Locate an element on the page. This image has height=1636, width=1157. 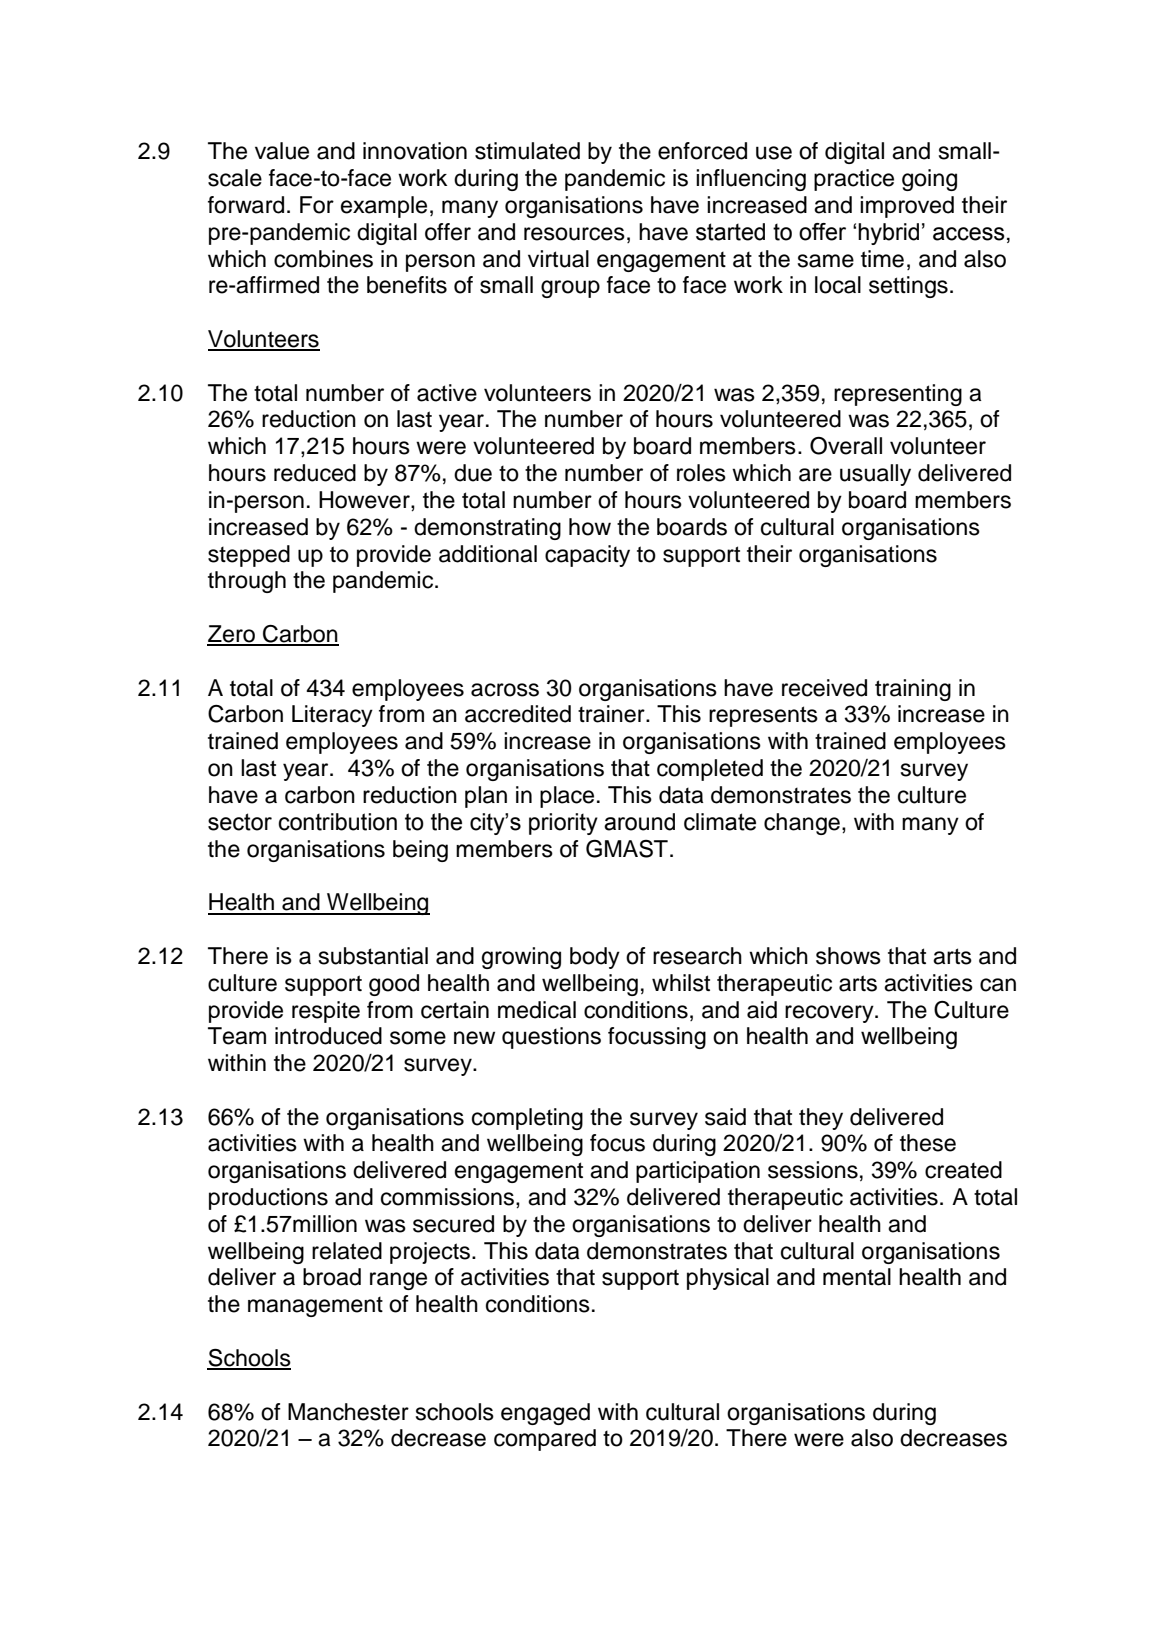
body is located at coordinates (595, 958).
